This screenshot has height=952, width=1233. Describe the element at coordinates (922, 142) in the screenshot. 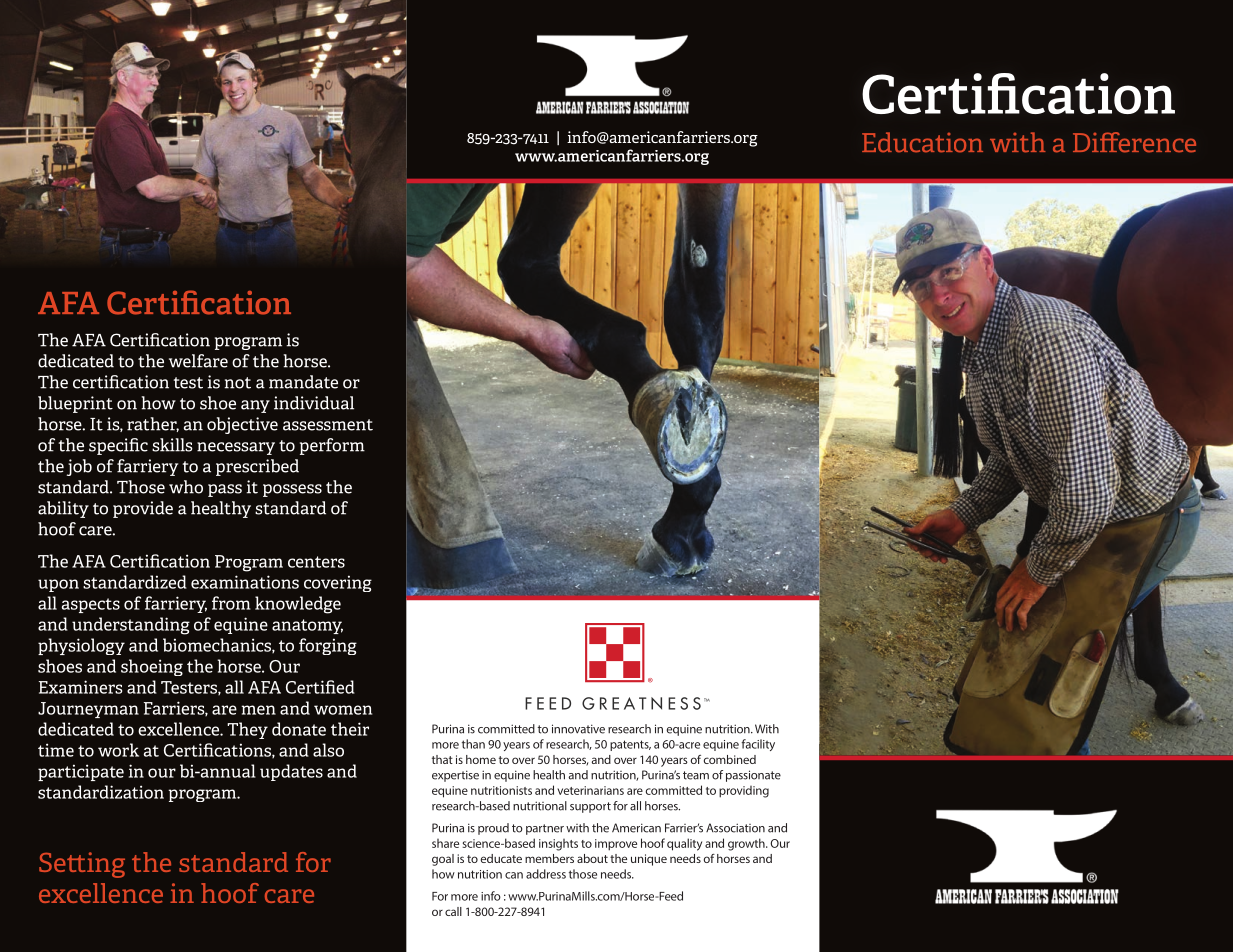

I see `Education` at that location.
